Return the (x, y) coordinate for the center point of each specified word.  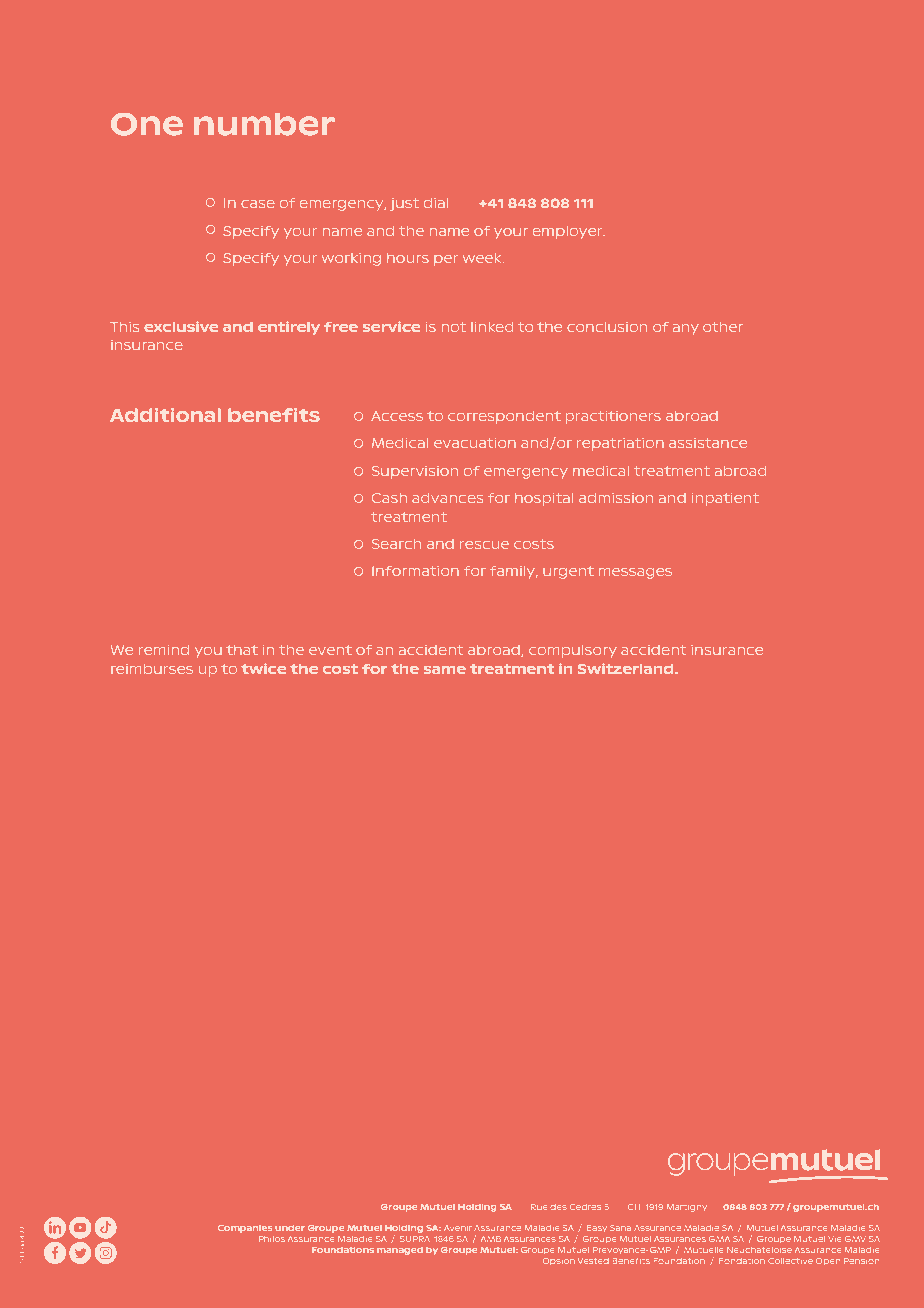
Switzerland (627, 668)
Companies (245, 1228)
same (445, 670)
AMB (491, 1239)
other (723, 327)
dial (436, 203)
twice (263, 668)
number (264, 124)
